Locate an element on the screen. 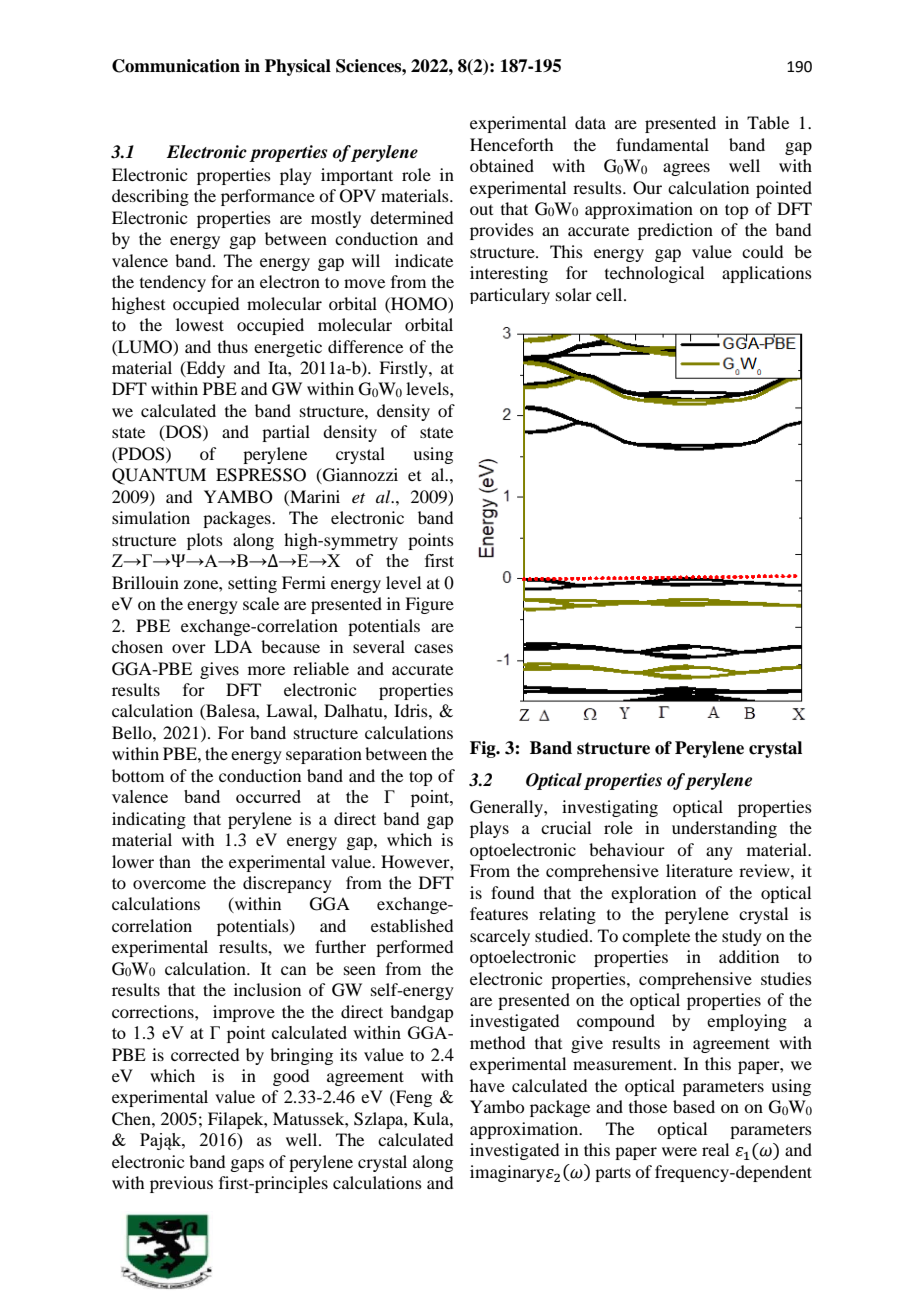 The height and width of the screenshot is (1308, 924). cases is located at coordinates (433, 648).
